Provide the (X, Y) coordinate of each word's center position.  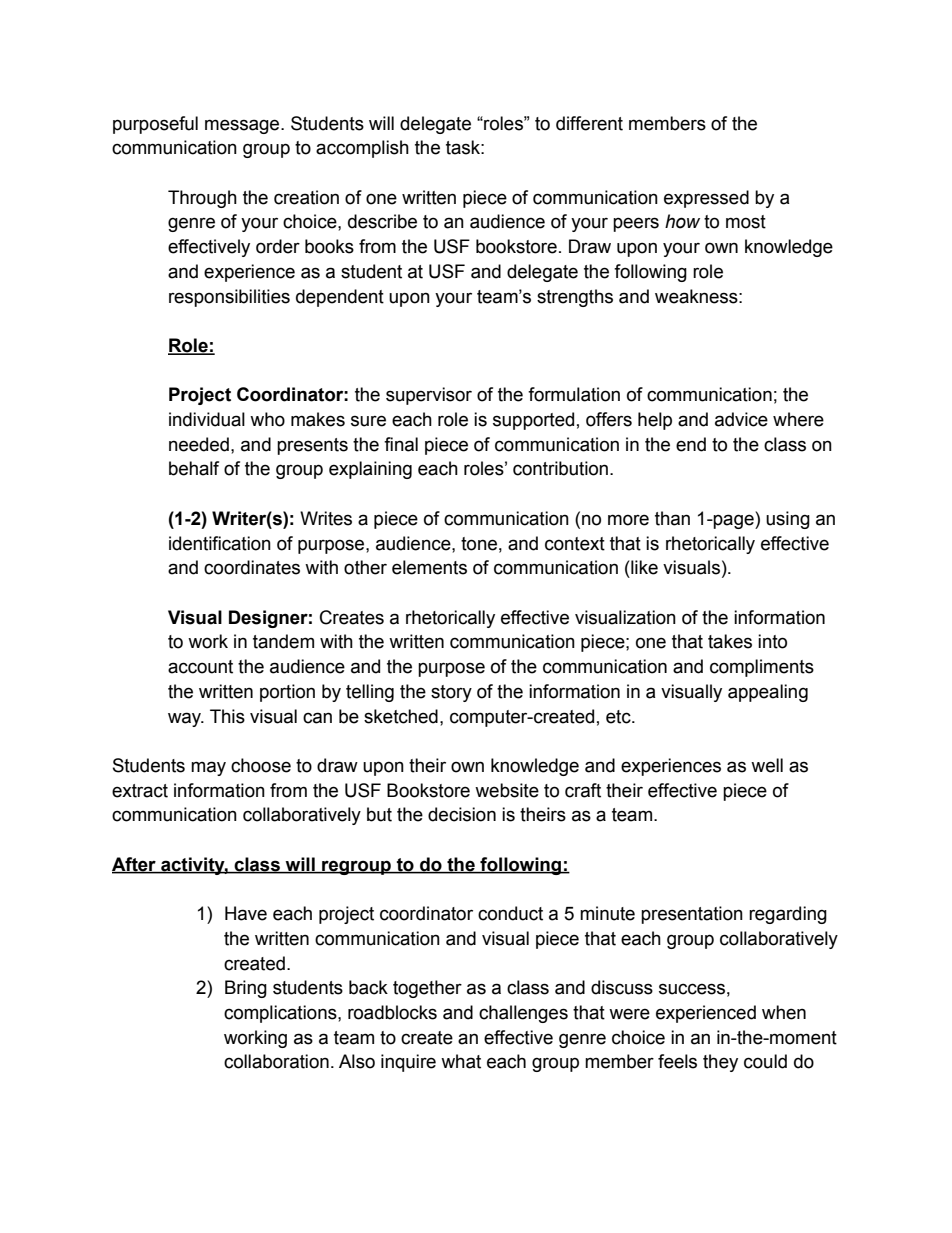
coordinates (252, 567)
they (720, 1063)
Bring (246, 989)
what (461, 1061)
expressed (706, 199)
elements (429, 567)
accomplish (362, 149)
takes (730, 641)
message (243, 126)
